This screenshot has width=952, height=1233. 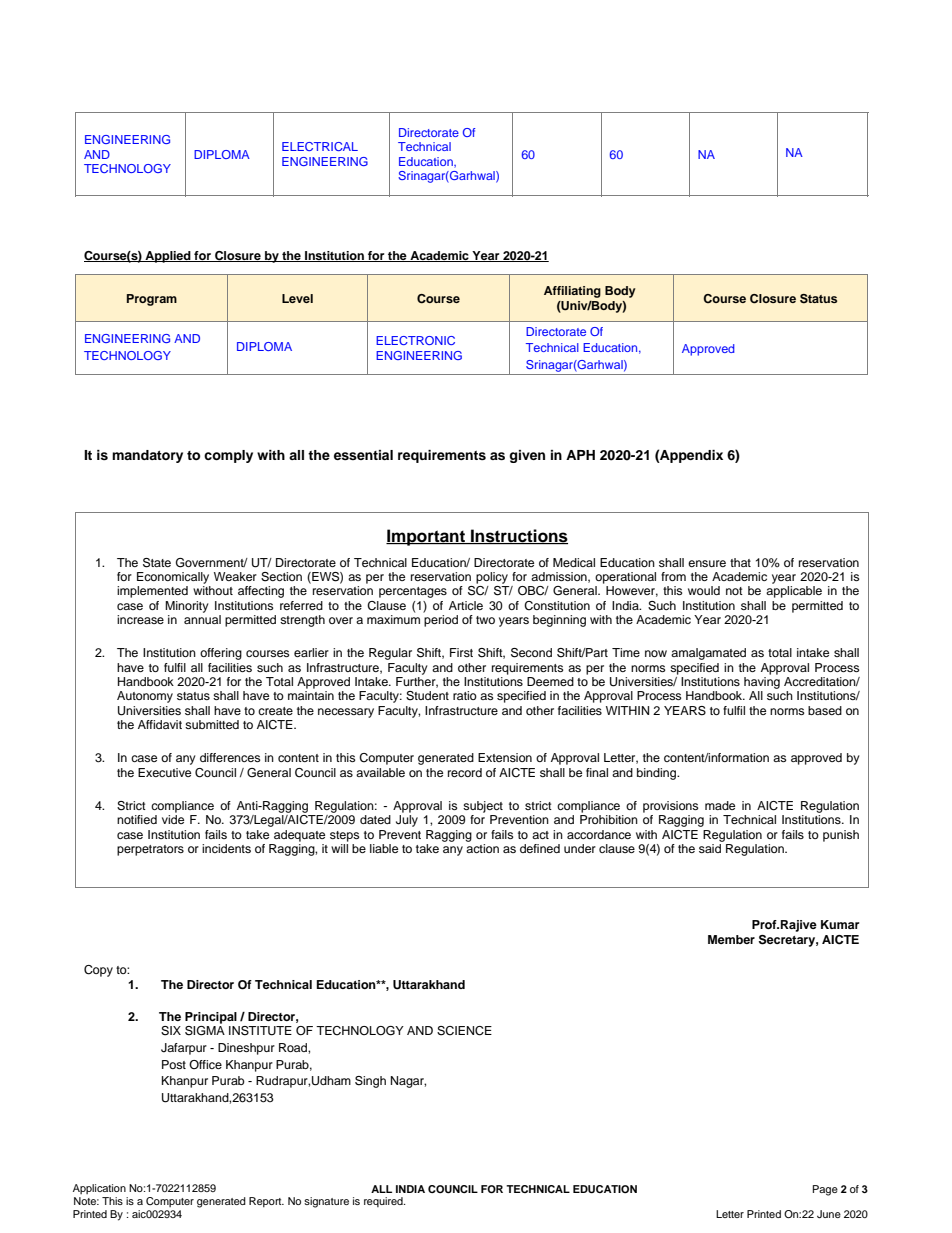 What do you see at coordinates (762, 683) in the screenshot?
I see `having` at bounding box center [762, 683].
